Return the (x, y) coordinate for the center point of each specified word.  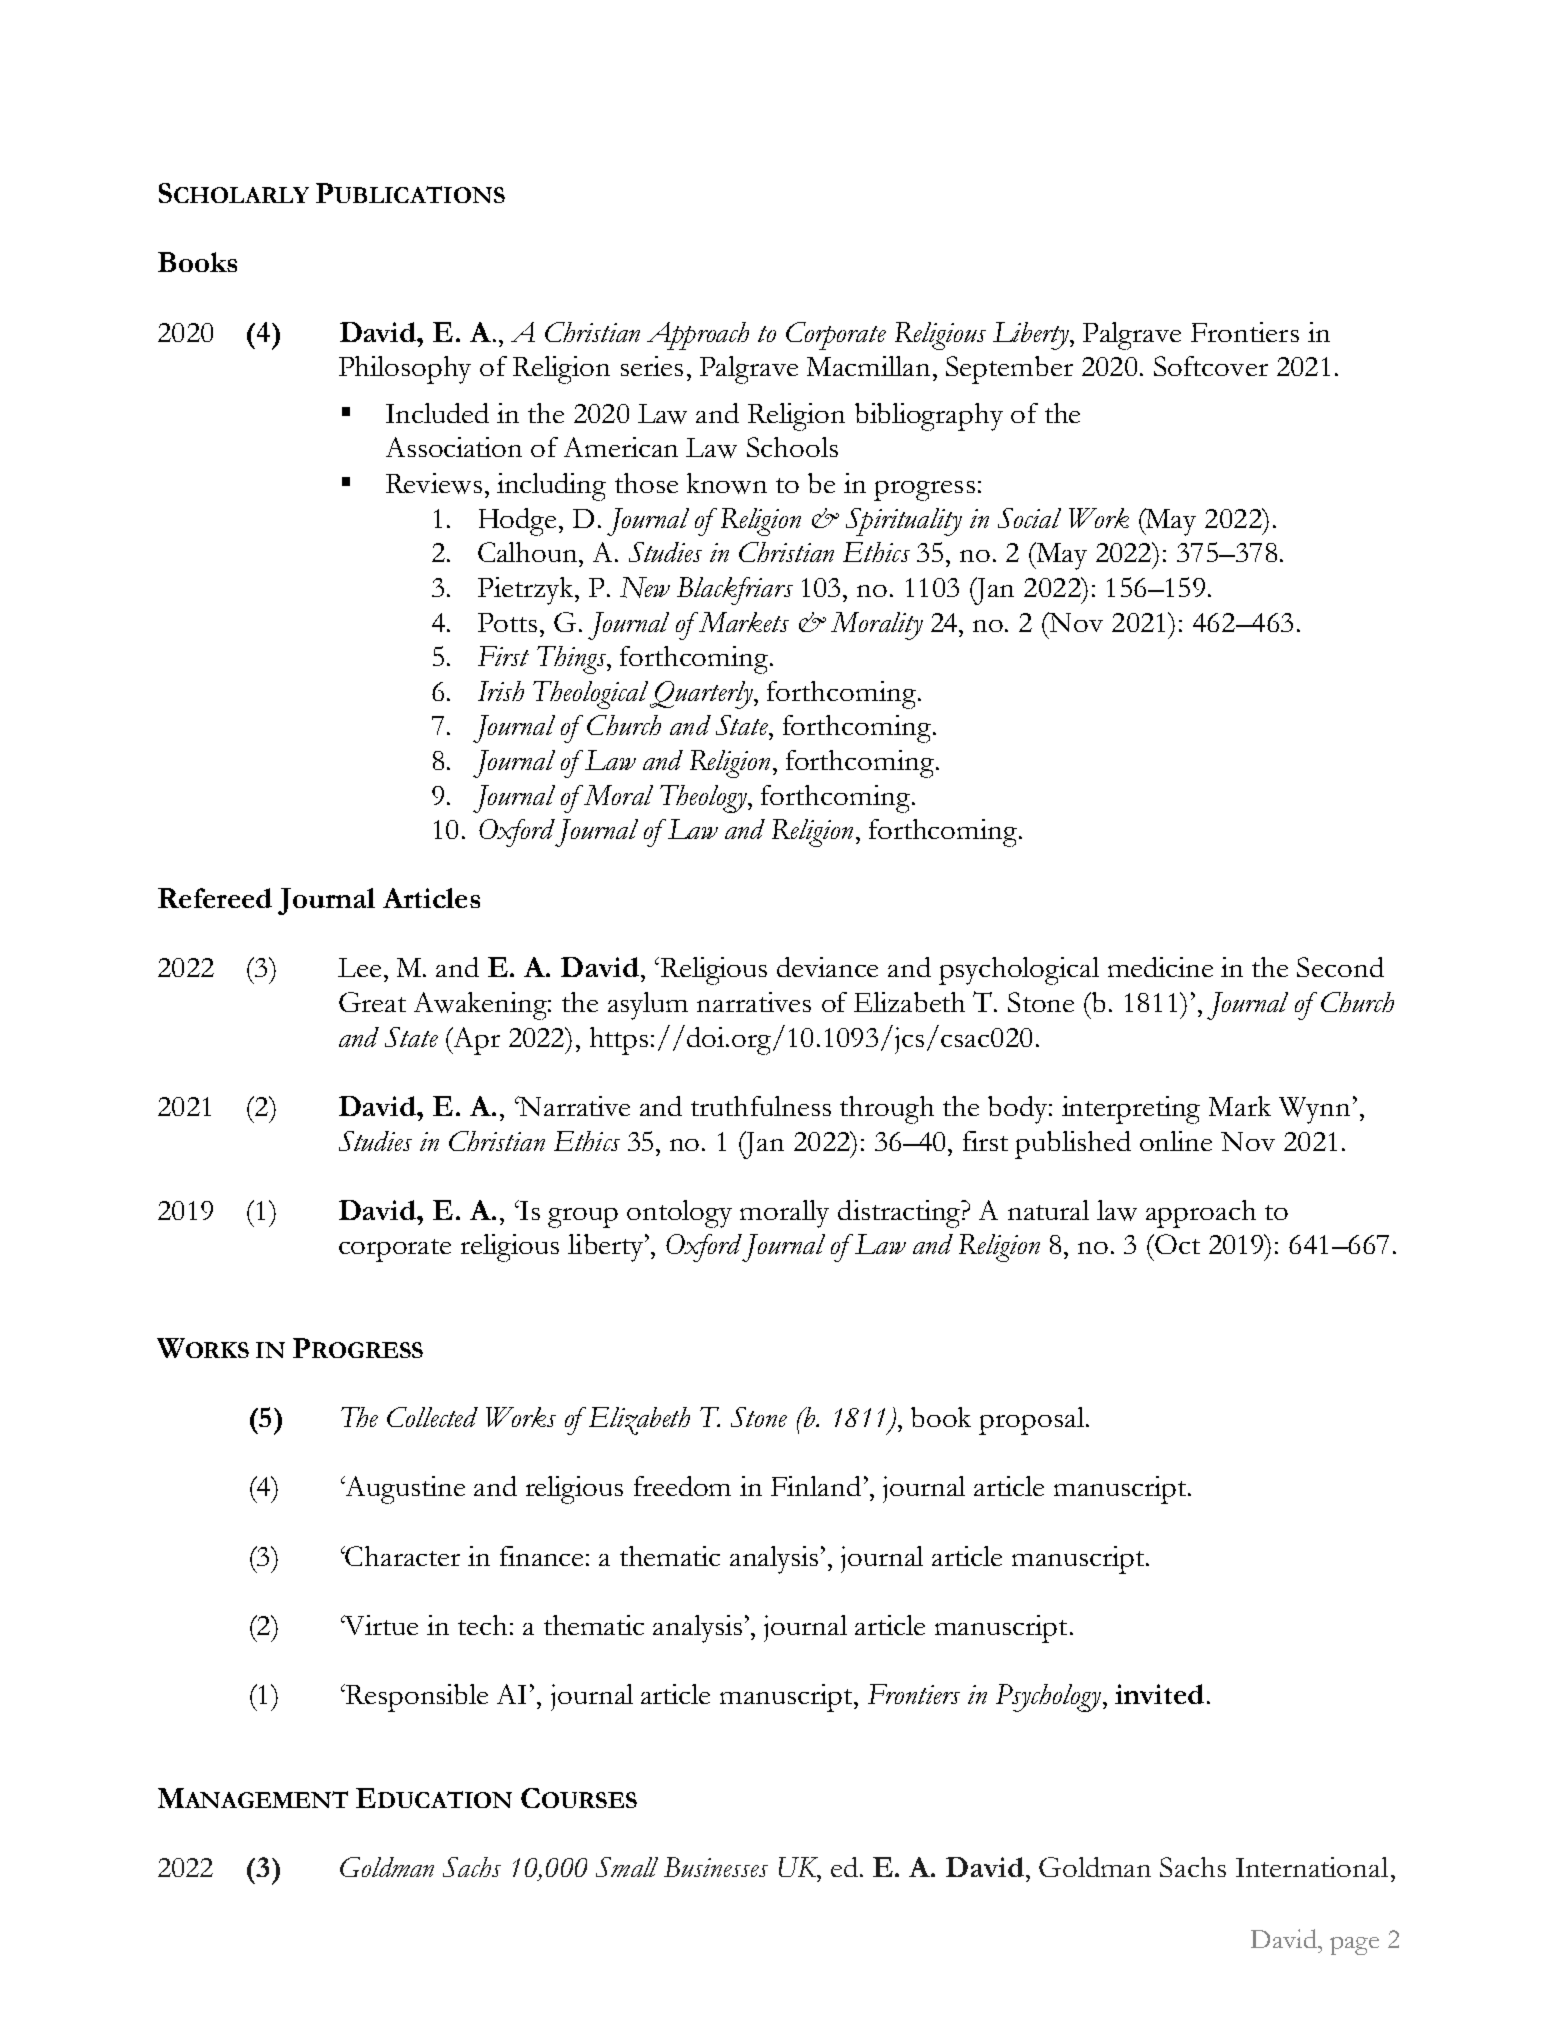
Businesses (716, 1867)
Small (627, 1867)
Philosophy (405, 370)
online (1176, 1141)
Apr (475, 1041)
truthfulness (761, 1106)
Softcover (1211, 366)
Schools (792, 447)
